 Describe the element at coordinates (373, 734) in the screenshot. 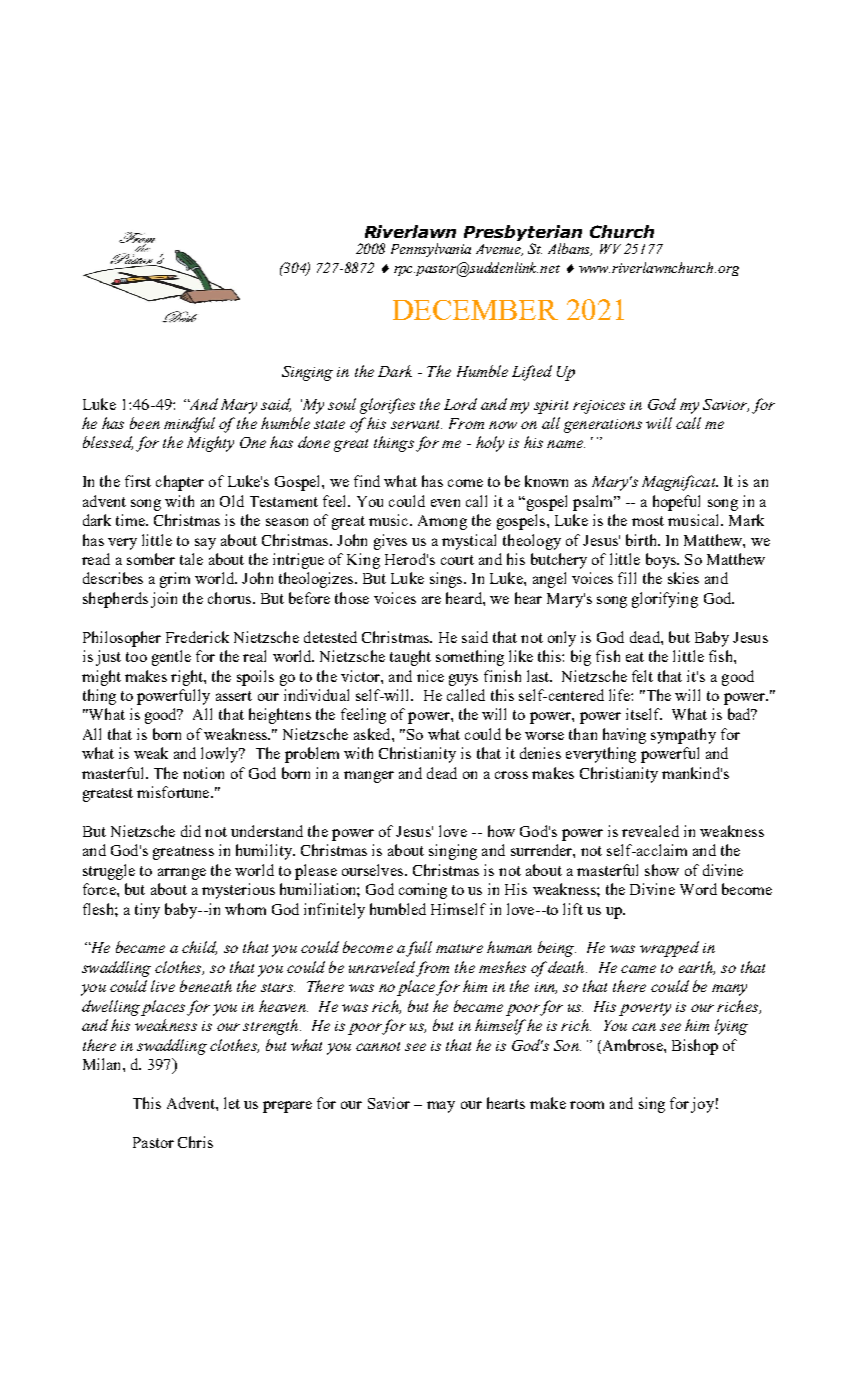

I see `asked` at that location.
